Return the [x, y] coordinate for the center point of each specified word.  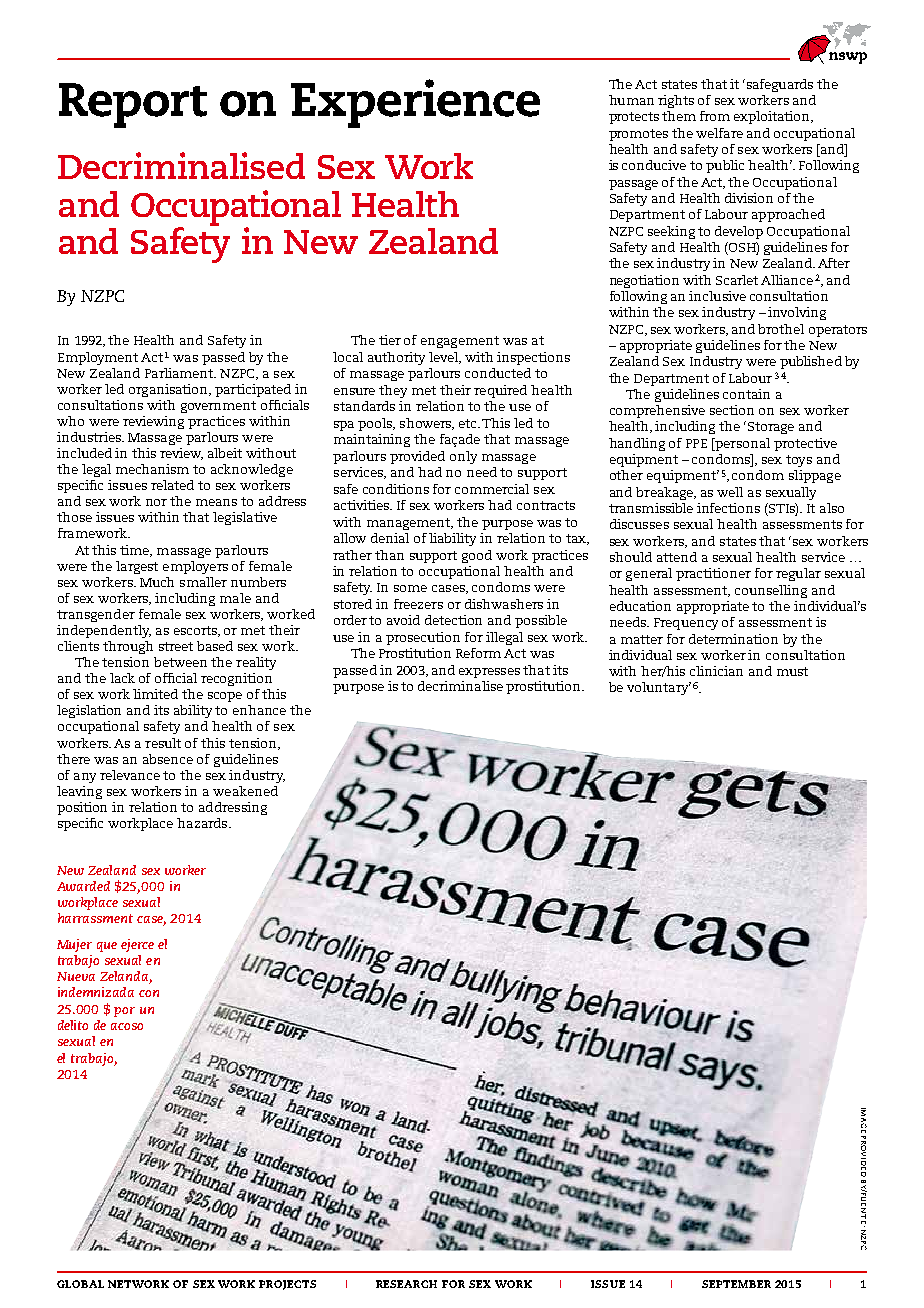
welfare [719, 133]
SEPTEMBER [736, 1284]
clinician [716, 671]
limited [155, 694]
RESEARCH [406, 1284]
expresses [489, 673]
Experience [415, 103]
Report [133, 105]
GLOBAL [80, 1284]
